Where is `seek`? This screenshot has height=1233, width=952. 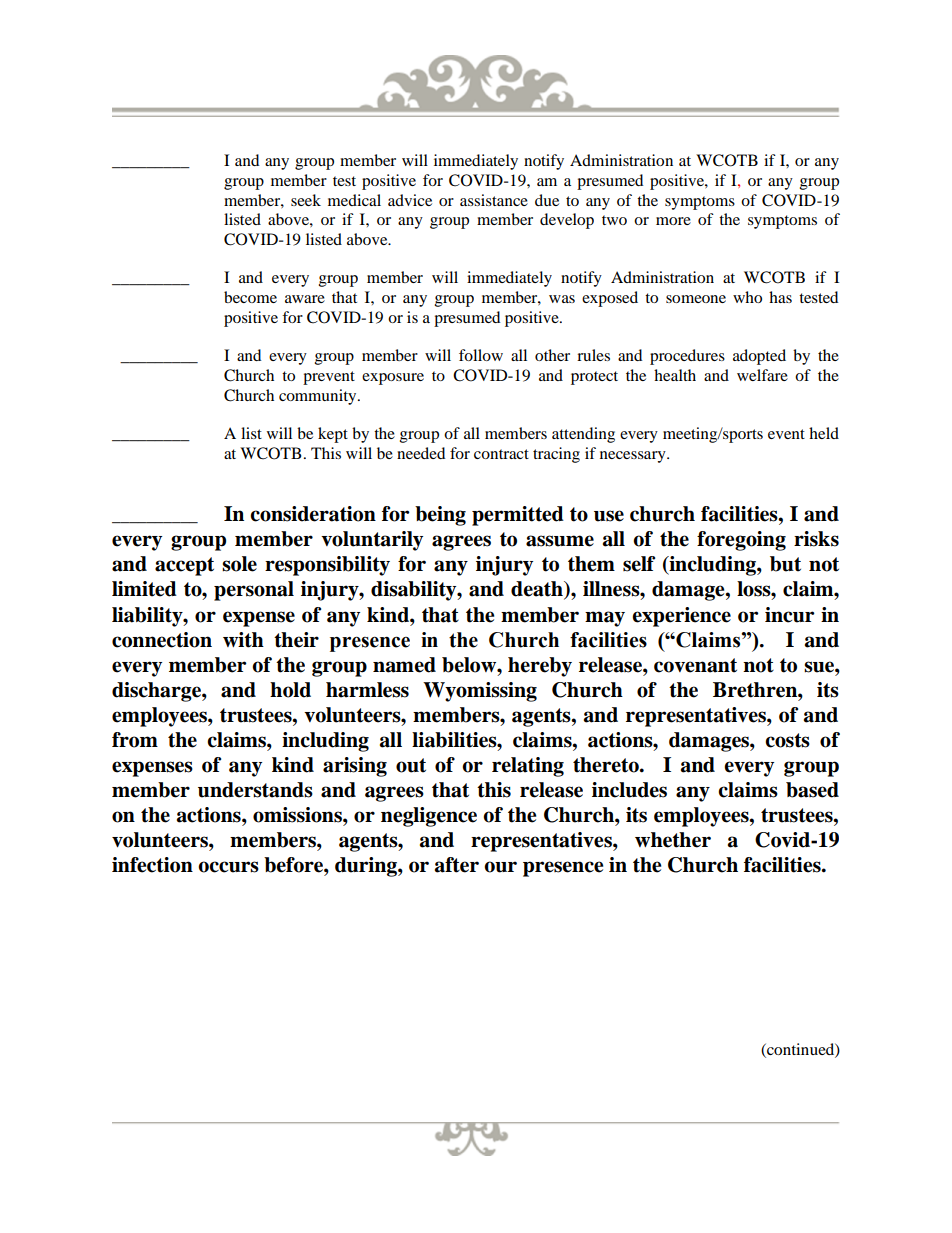 seek is located at coordinates (306, 200).
